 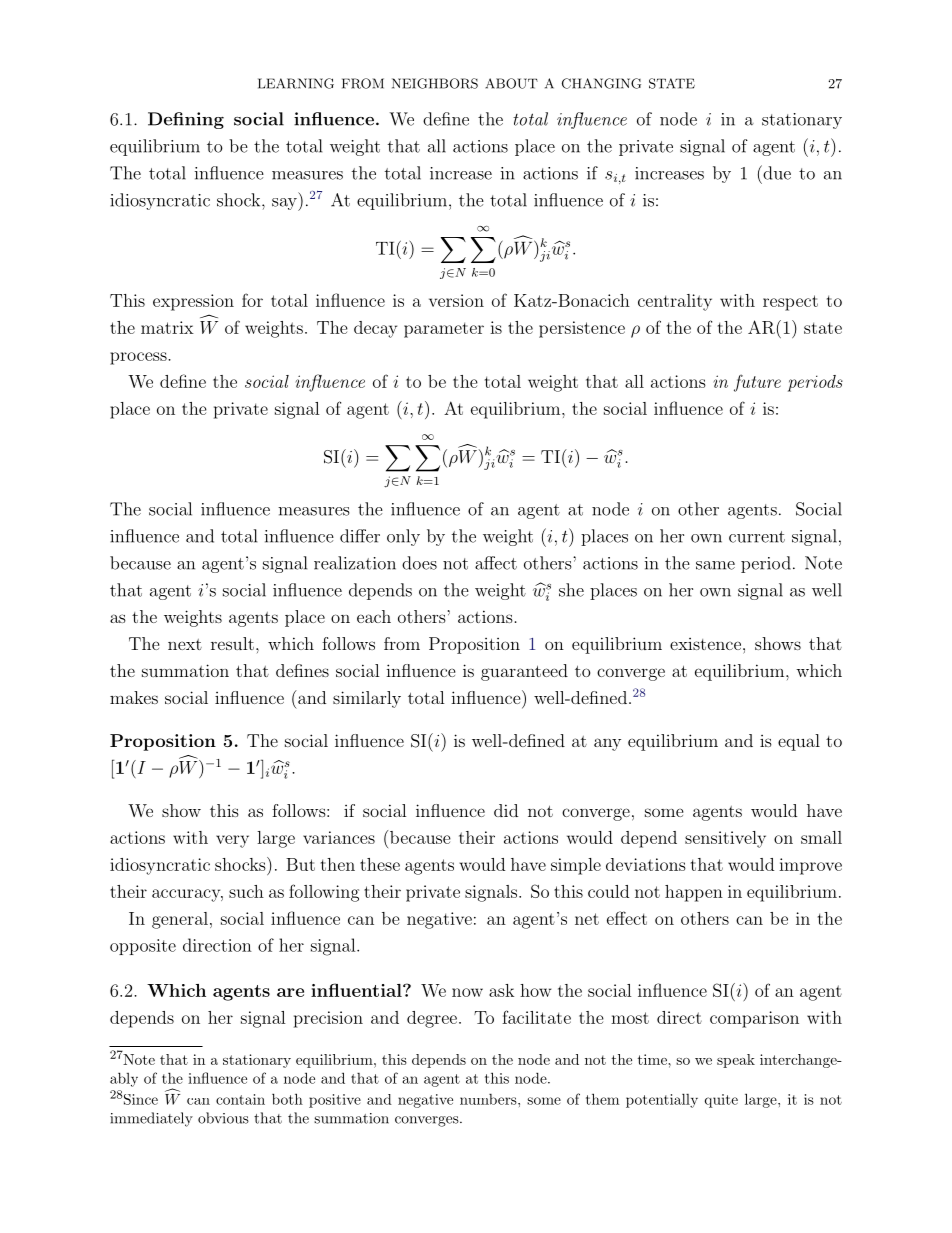 I want to click on parameter, so click(x=444, y=330).
